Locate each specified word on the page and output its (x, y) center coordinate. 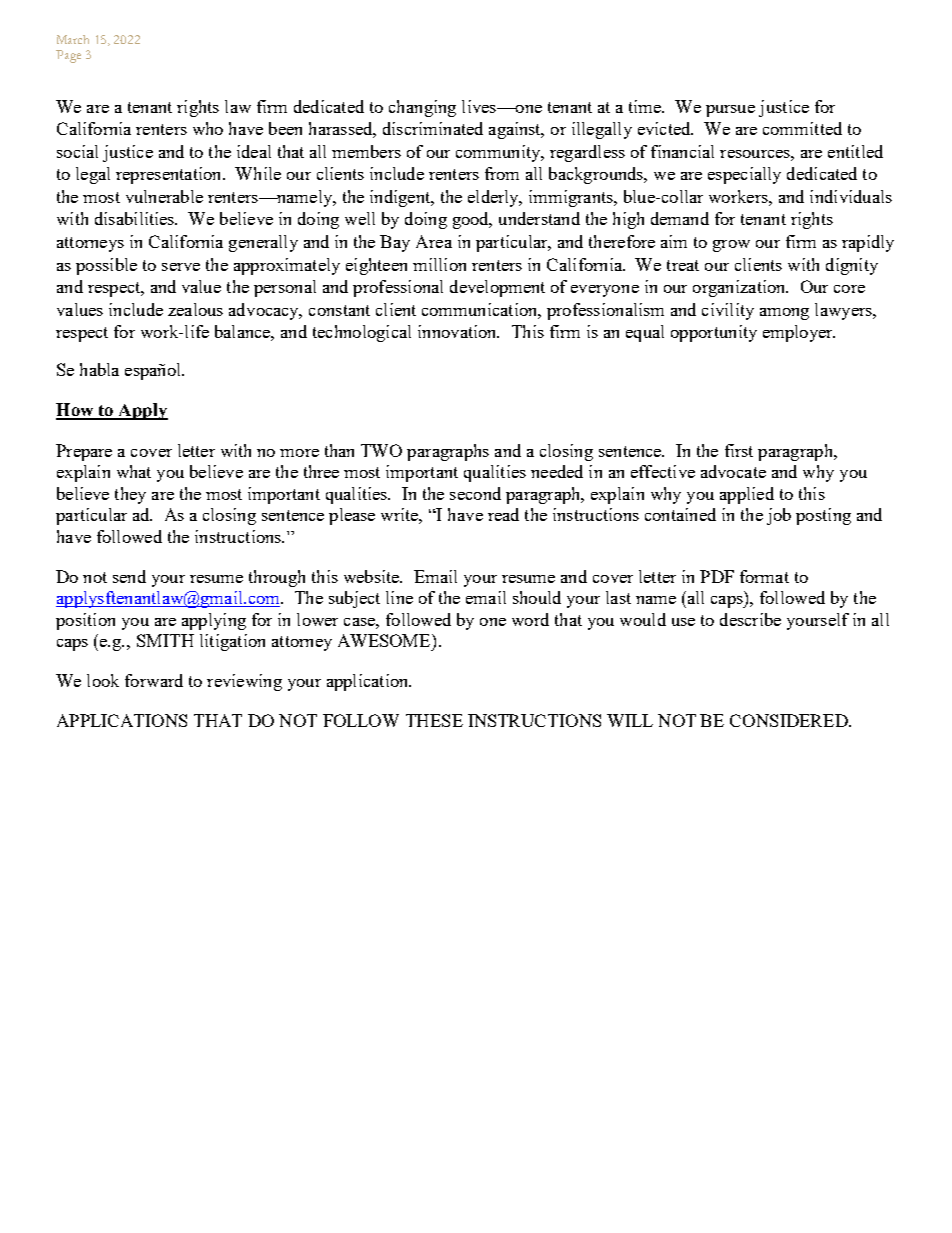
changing (422, 108)
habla (99, 369)
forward (154, 680)
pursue (730, 111)
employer (799, 333)
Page (68, 56)
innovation (458, 331)
